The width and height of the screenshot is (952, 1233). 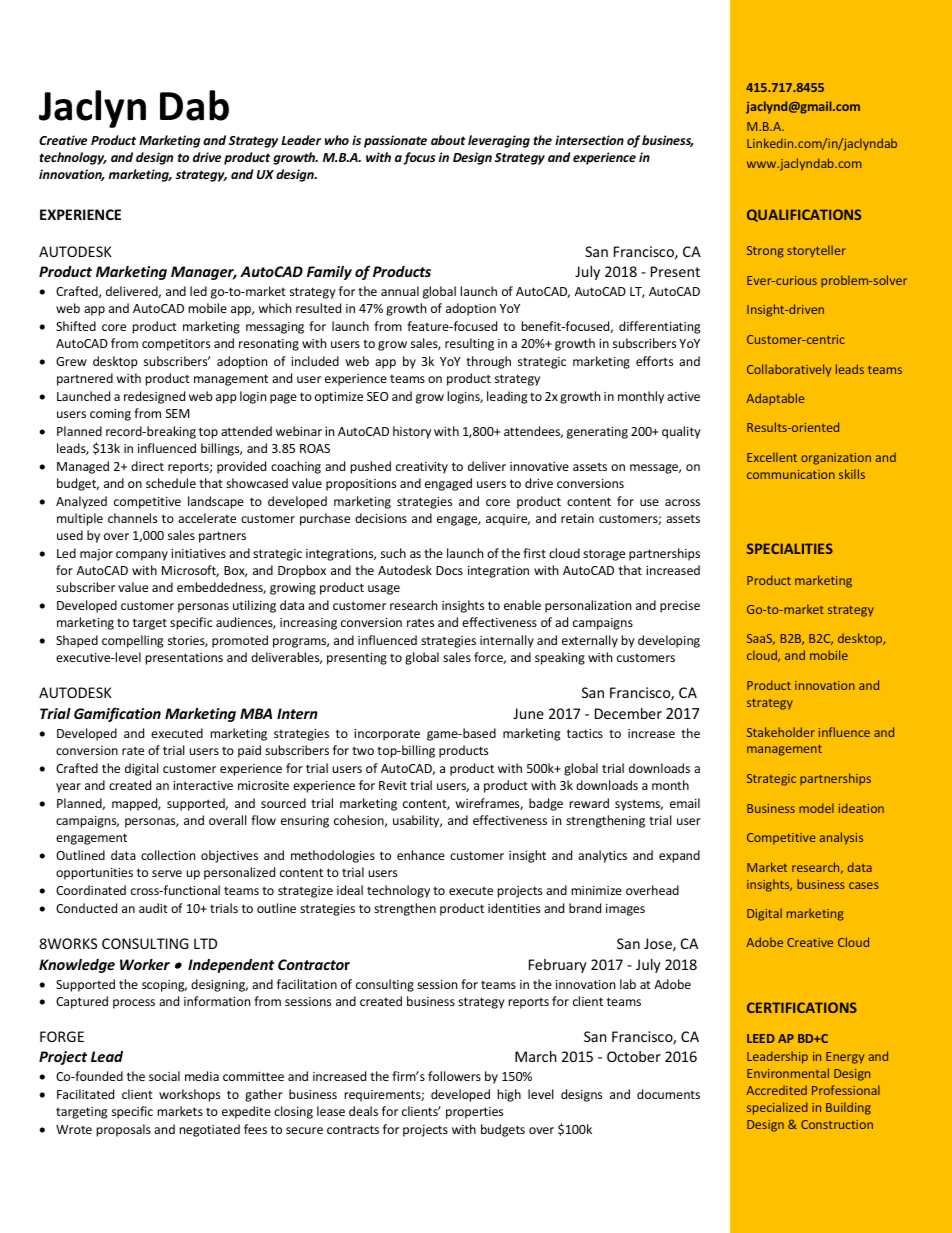 I want to click on about, so click(x=448, y=140).
